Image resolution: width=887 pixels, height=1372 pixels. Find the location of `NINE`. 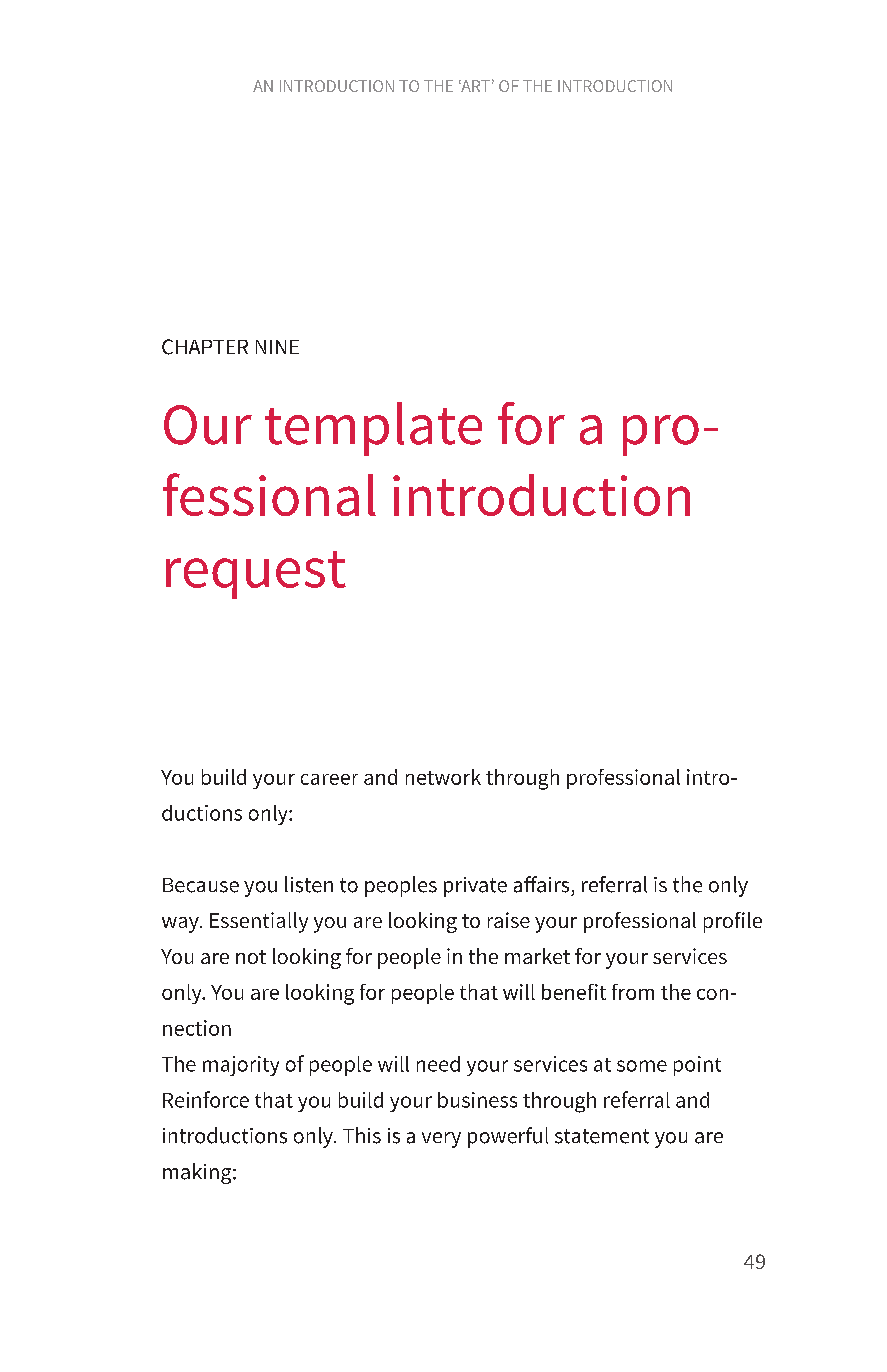

NINE is located at coordinates (277, 347).
